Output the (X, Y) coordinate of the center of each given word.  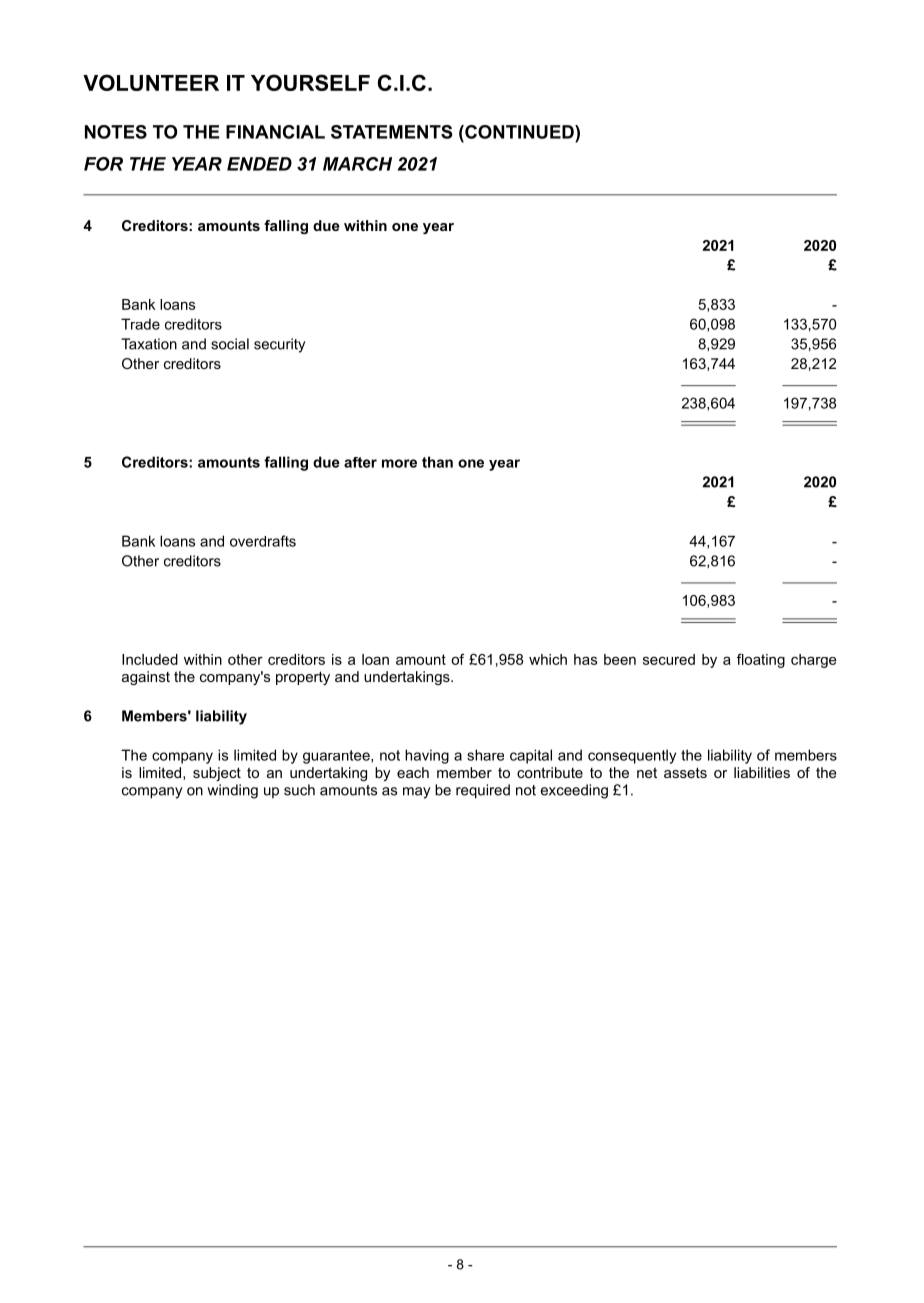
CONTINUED (519, 132)
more (399, 463)
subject (217, 774)
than (437, 462)
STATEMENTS (391, 132)
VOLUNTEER (151, 82)
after (360, 462)
